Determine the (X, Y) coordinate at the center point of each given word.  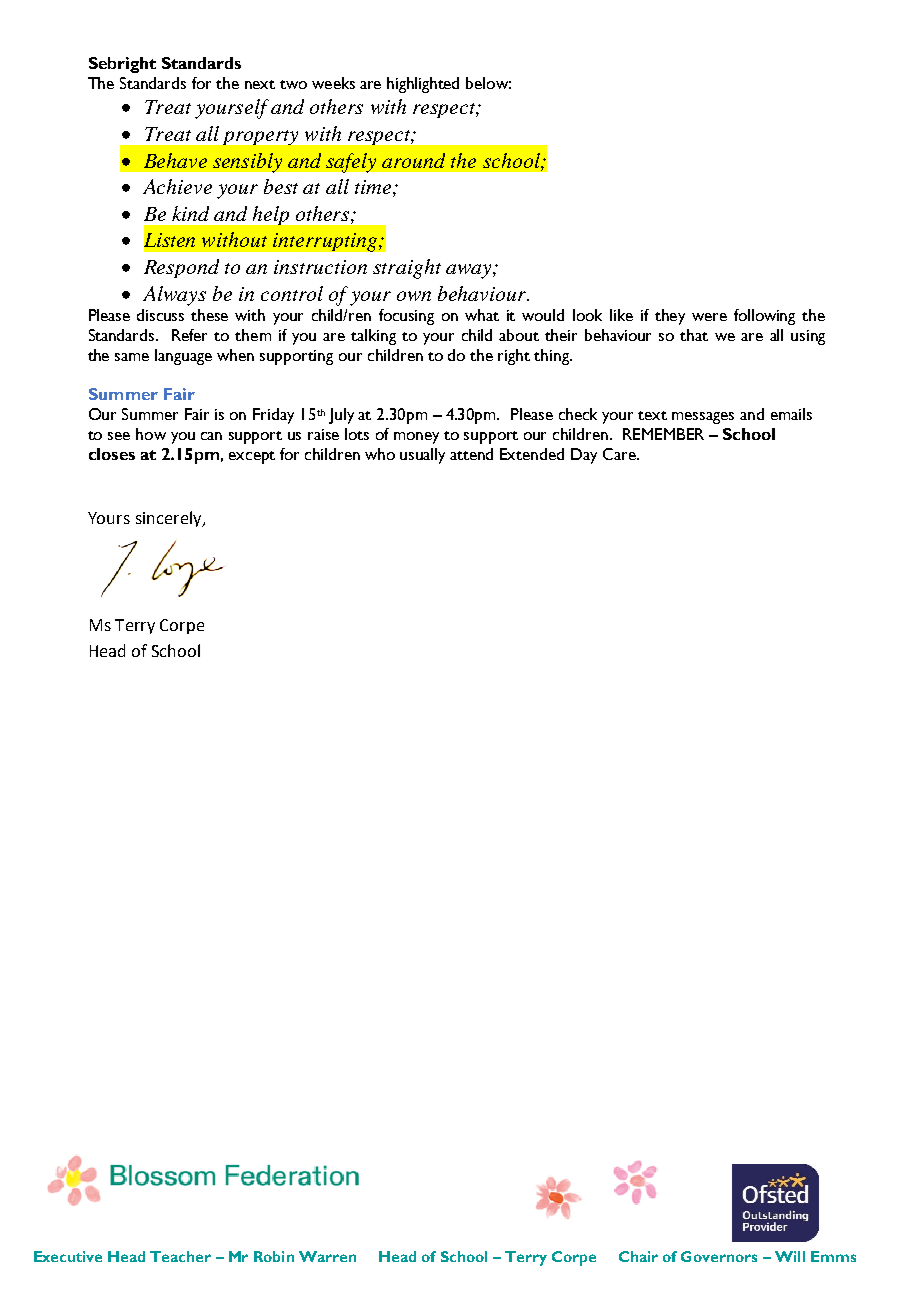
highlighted (423, 85)
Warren (327, 1256)
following (764, 317)
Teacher (180, 1256)
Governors (719, 1256)
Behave (175, 160)
